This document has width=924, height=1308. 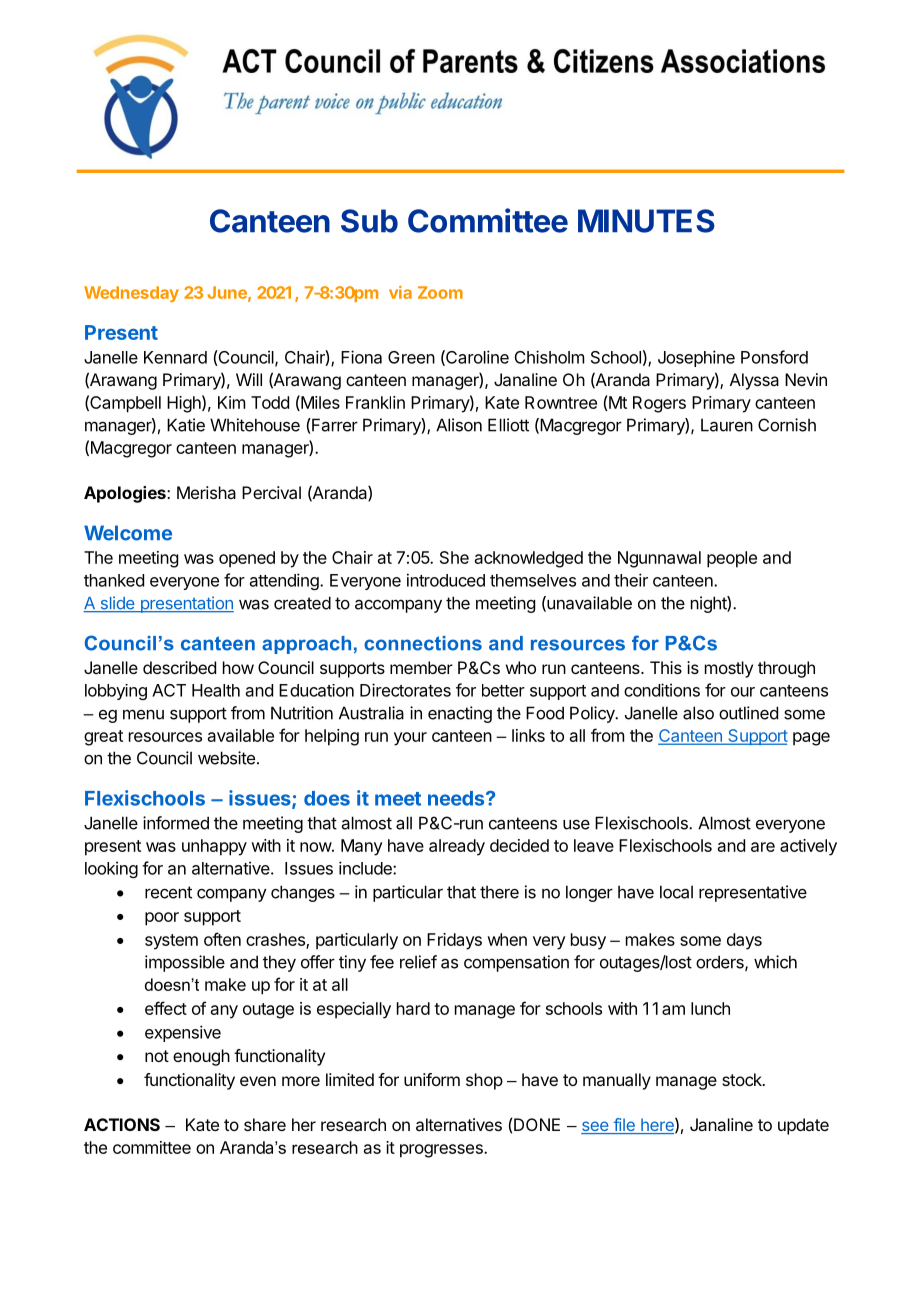 What do you see at coordinates (131, 294) in the document?
I see `Wednesday` at bounding box center [131, 294].
